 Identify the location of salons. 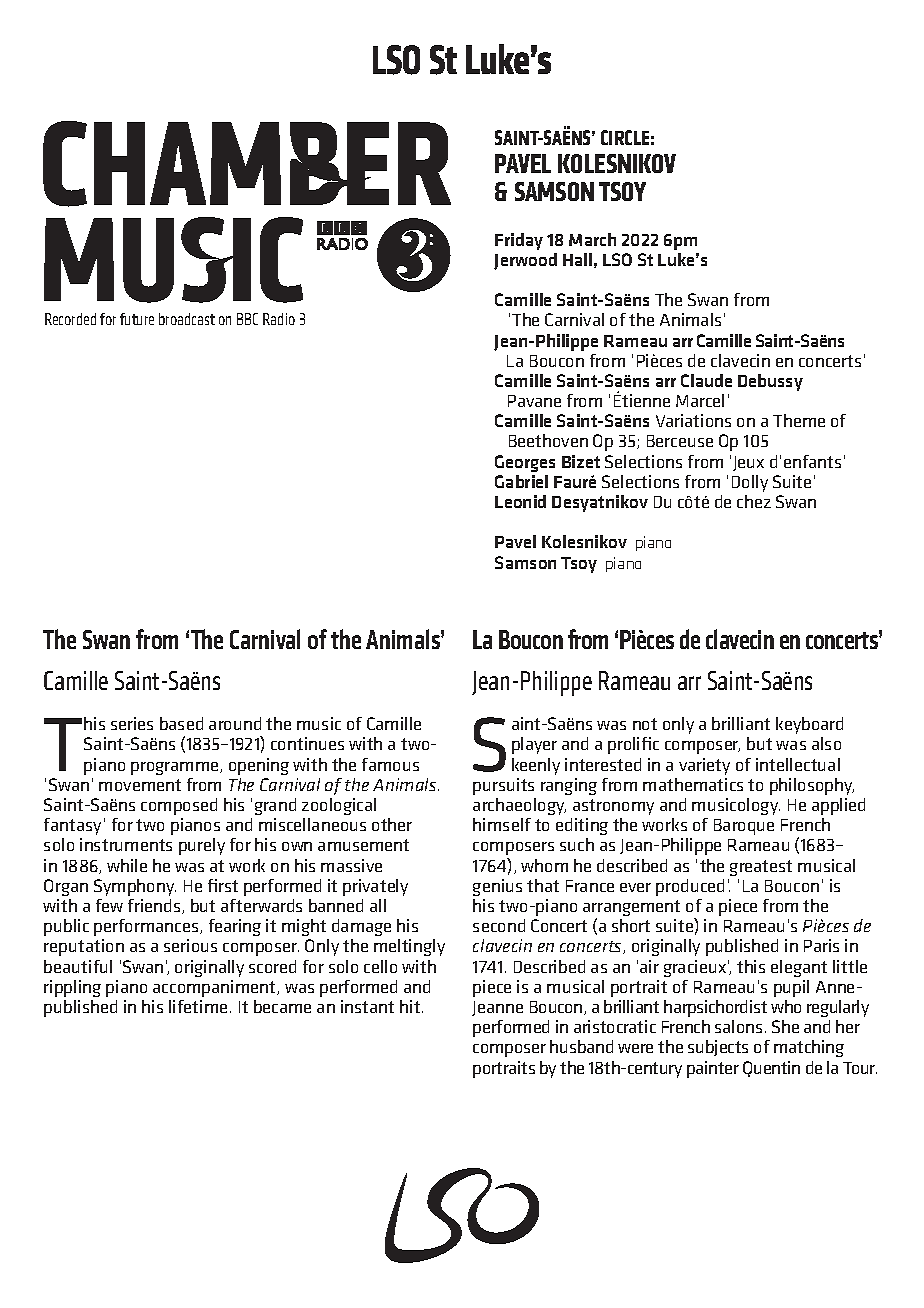
(738, 1026).
